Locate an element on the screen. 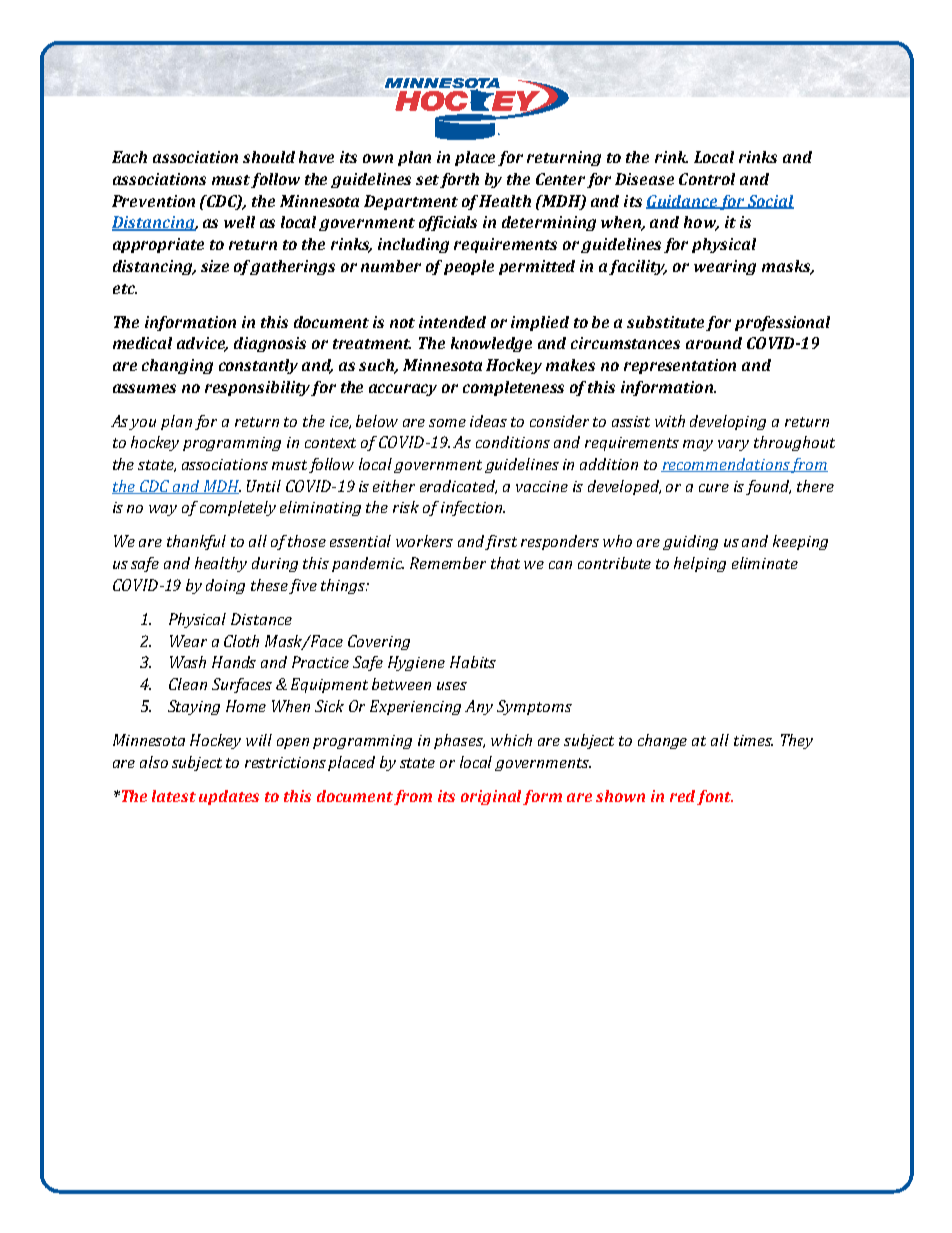 The width and height of the screenshot is (952, 1233). should is located at coordinates (269, 157).
